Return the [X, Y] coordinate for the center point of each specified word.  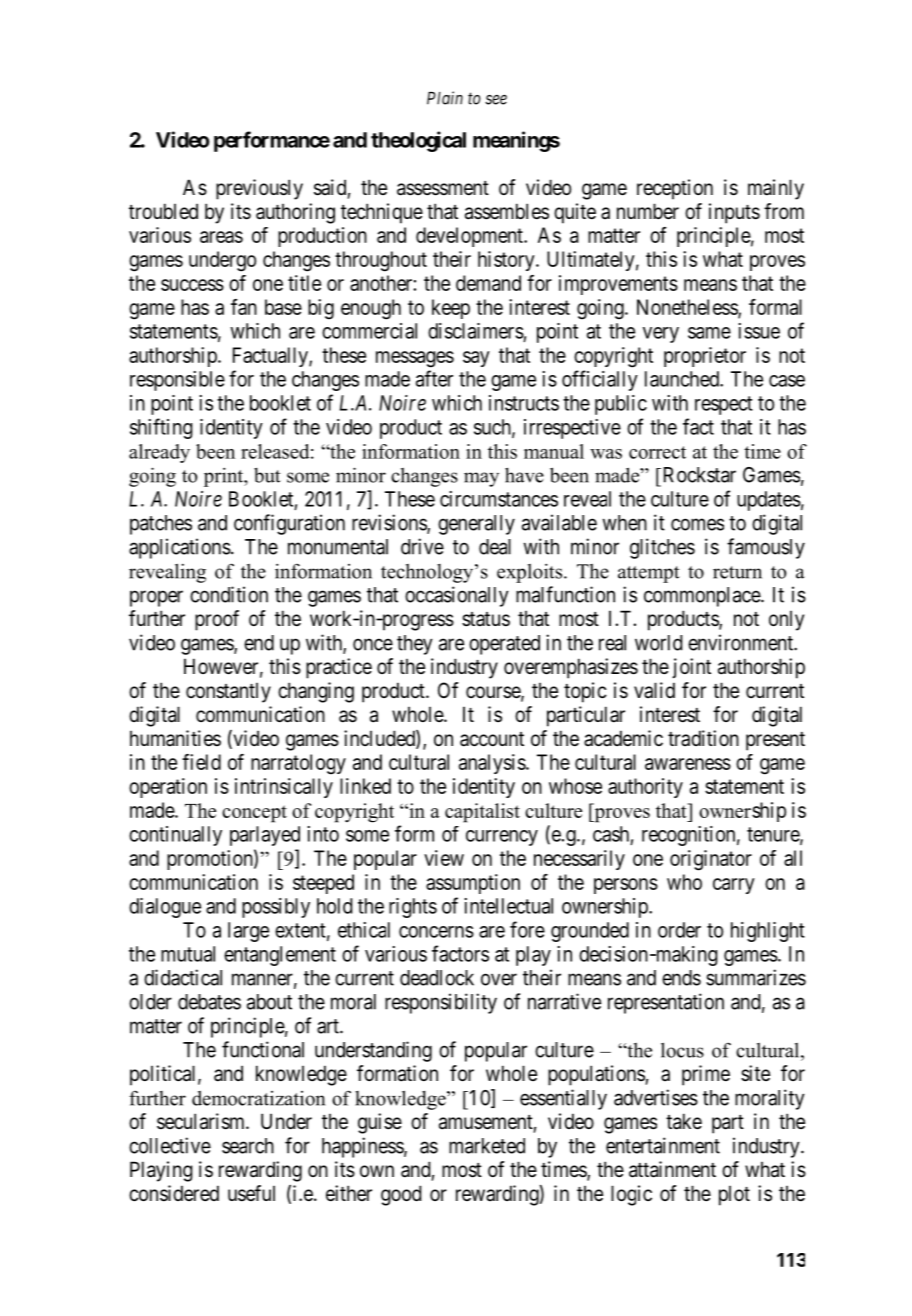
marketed [487, 1146]
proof [217, 620]
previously [259, 189]
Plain [445, 98]
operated [504, 645]
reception [675, 189]
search [248, 1146]
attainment [672, 1169]
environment [741, 642]
